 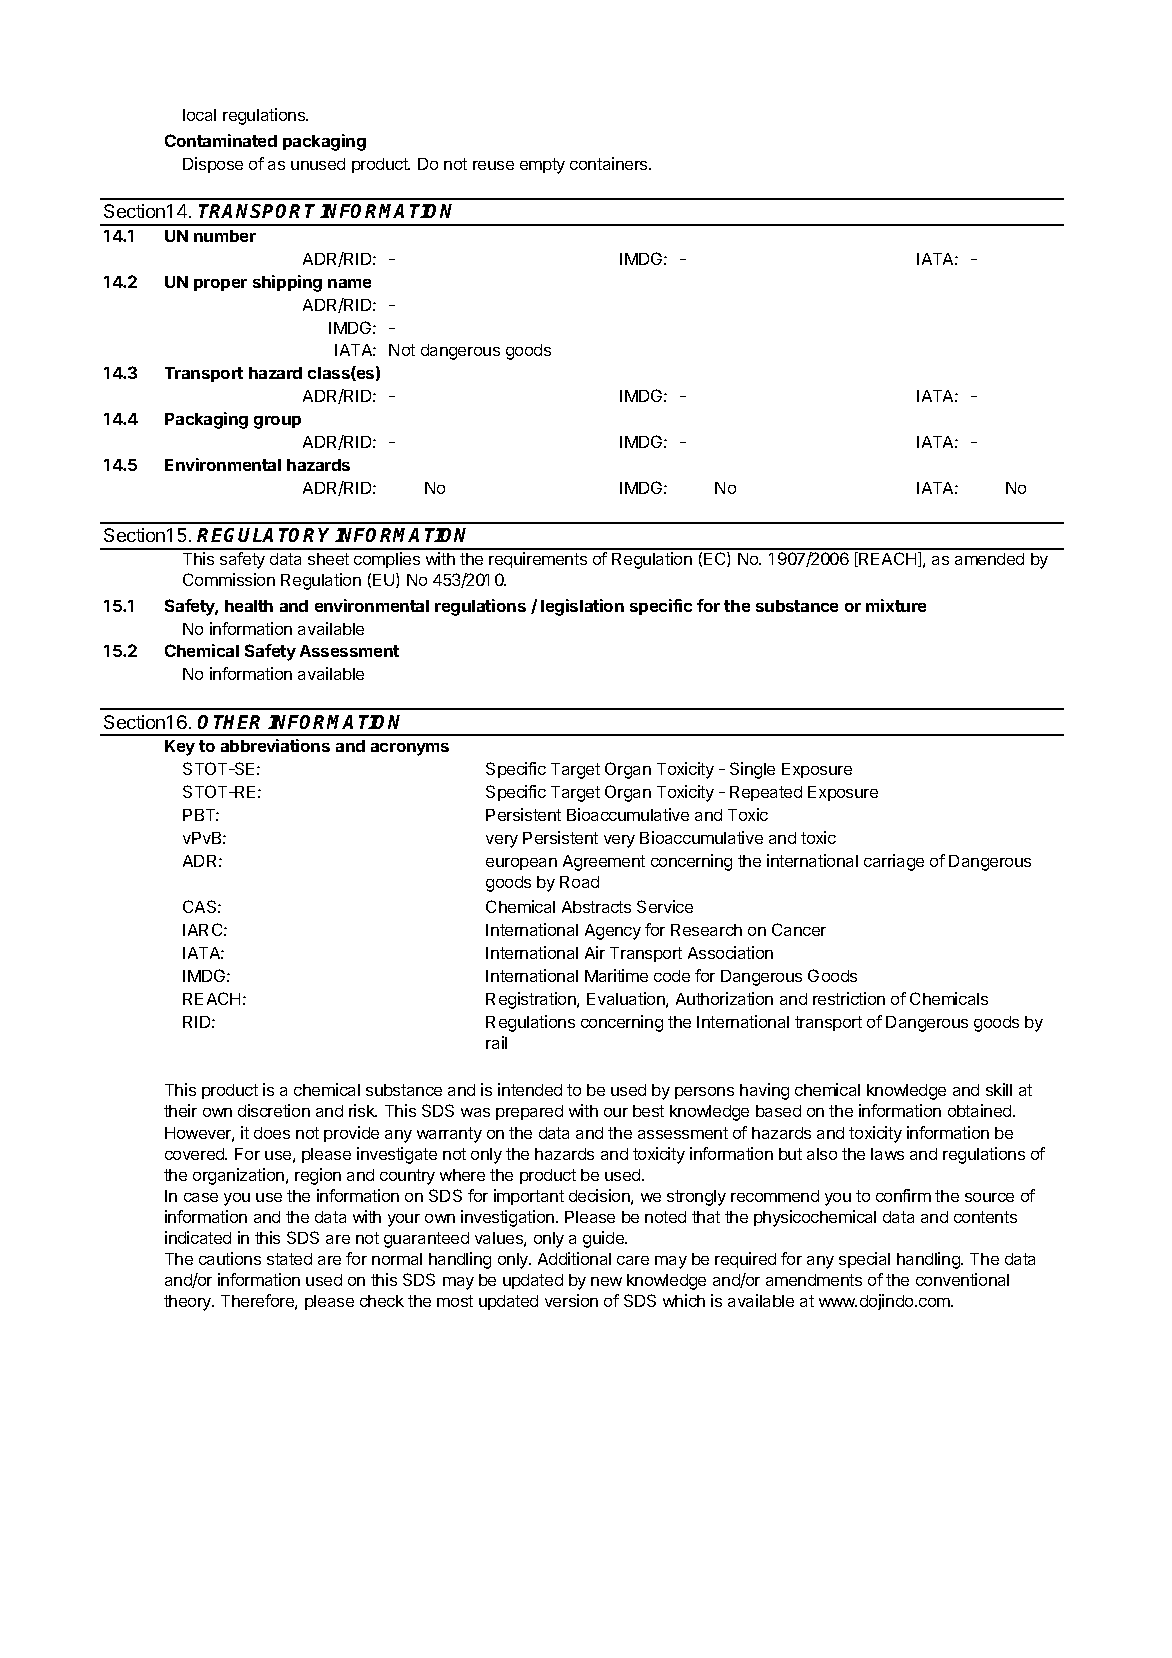 What do you see at coordinates (574, 1258) in the screenshot?
I see `Additional` at bounding box center [574, 1258].
